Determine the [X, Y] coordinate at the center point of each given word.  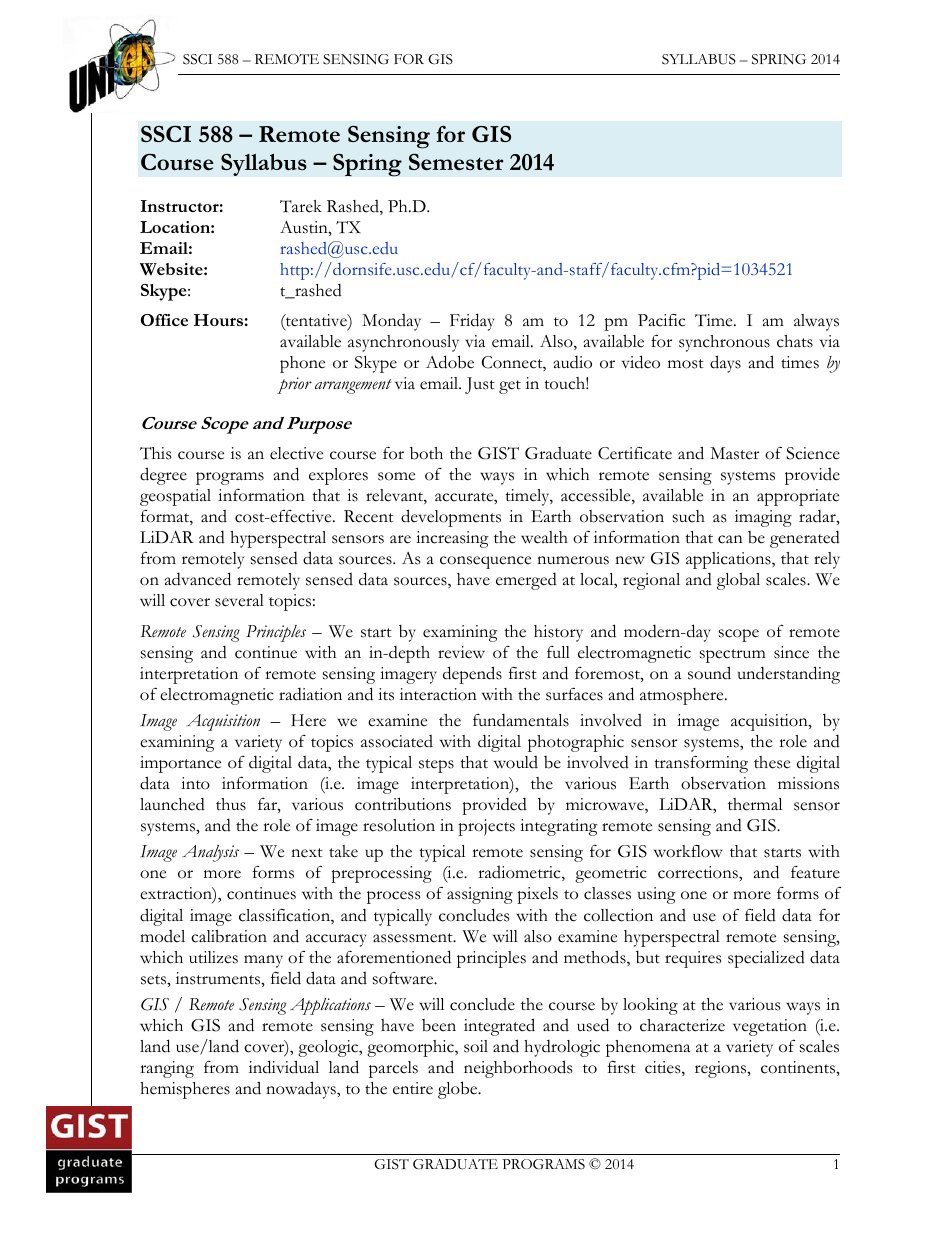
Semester [456, 162]
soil [476, 1046]
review [461, 652]
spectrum [733, 656]
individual [284, 1067]
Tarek [301, 206]
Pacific [661, 320]
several [239, 600]
